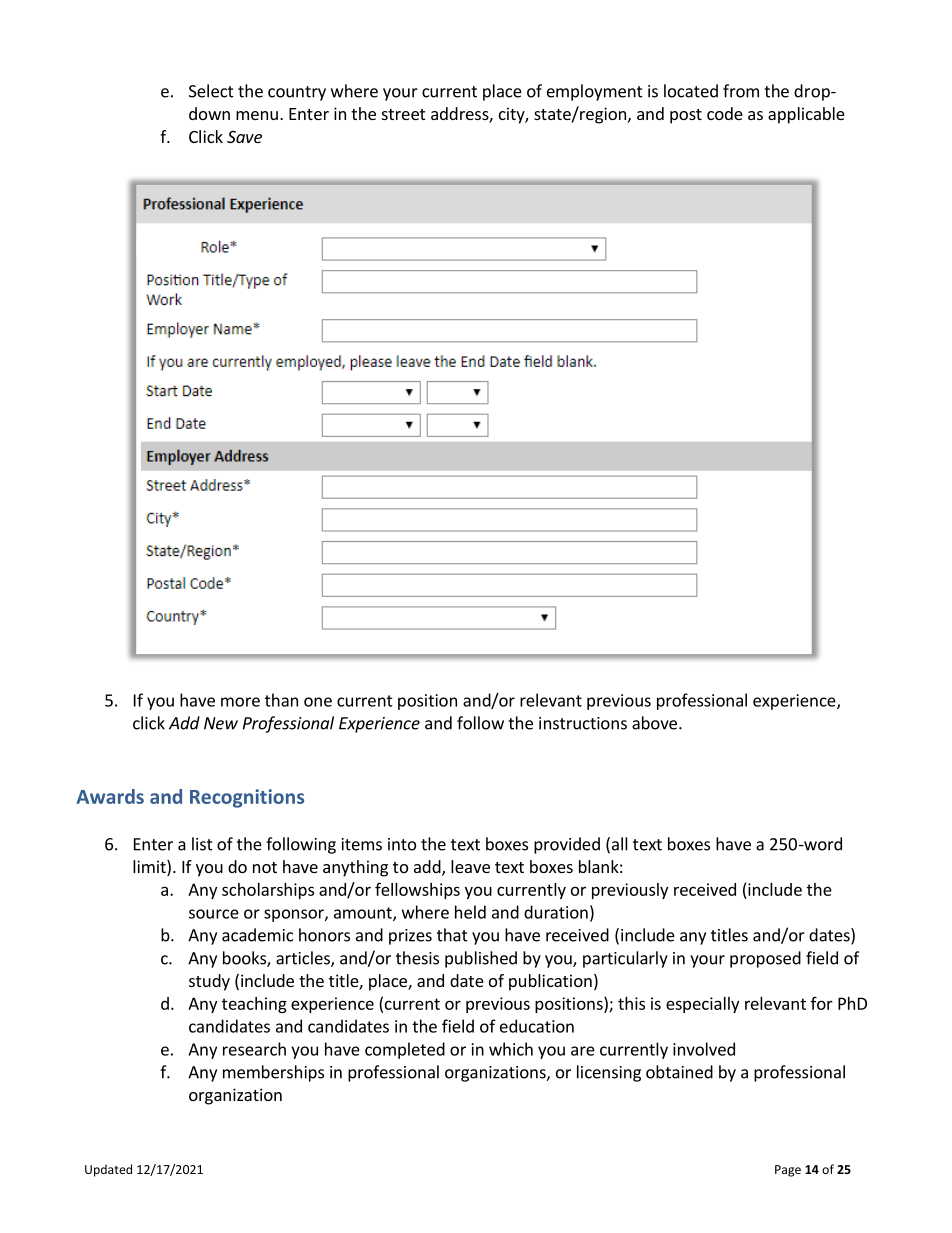 The width and height of the document is (952, 1233). Describe the element at coordinates (595, 92) in the document. I see `employment` at that location.
